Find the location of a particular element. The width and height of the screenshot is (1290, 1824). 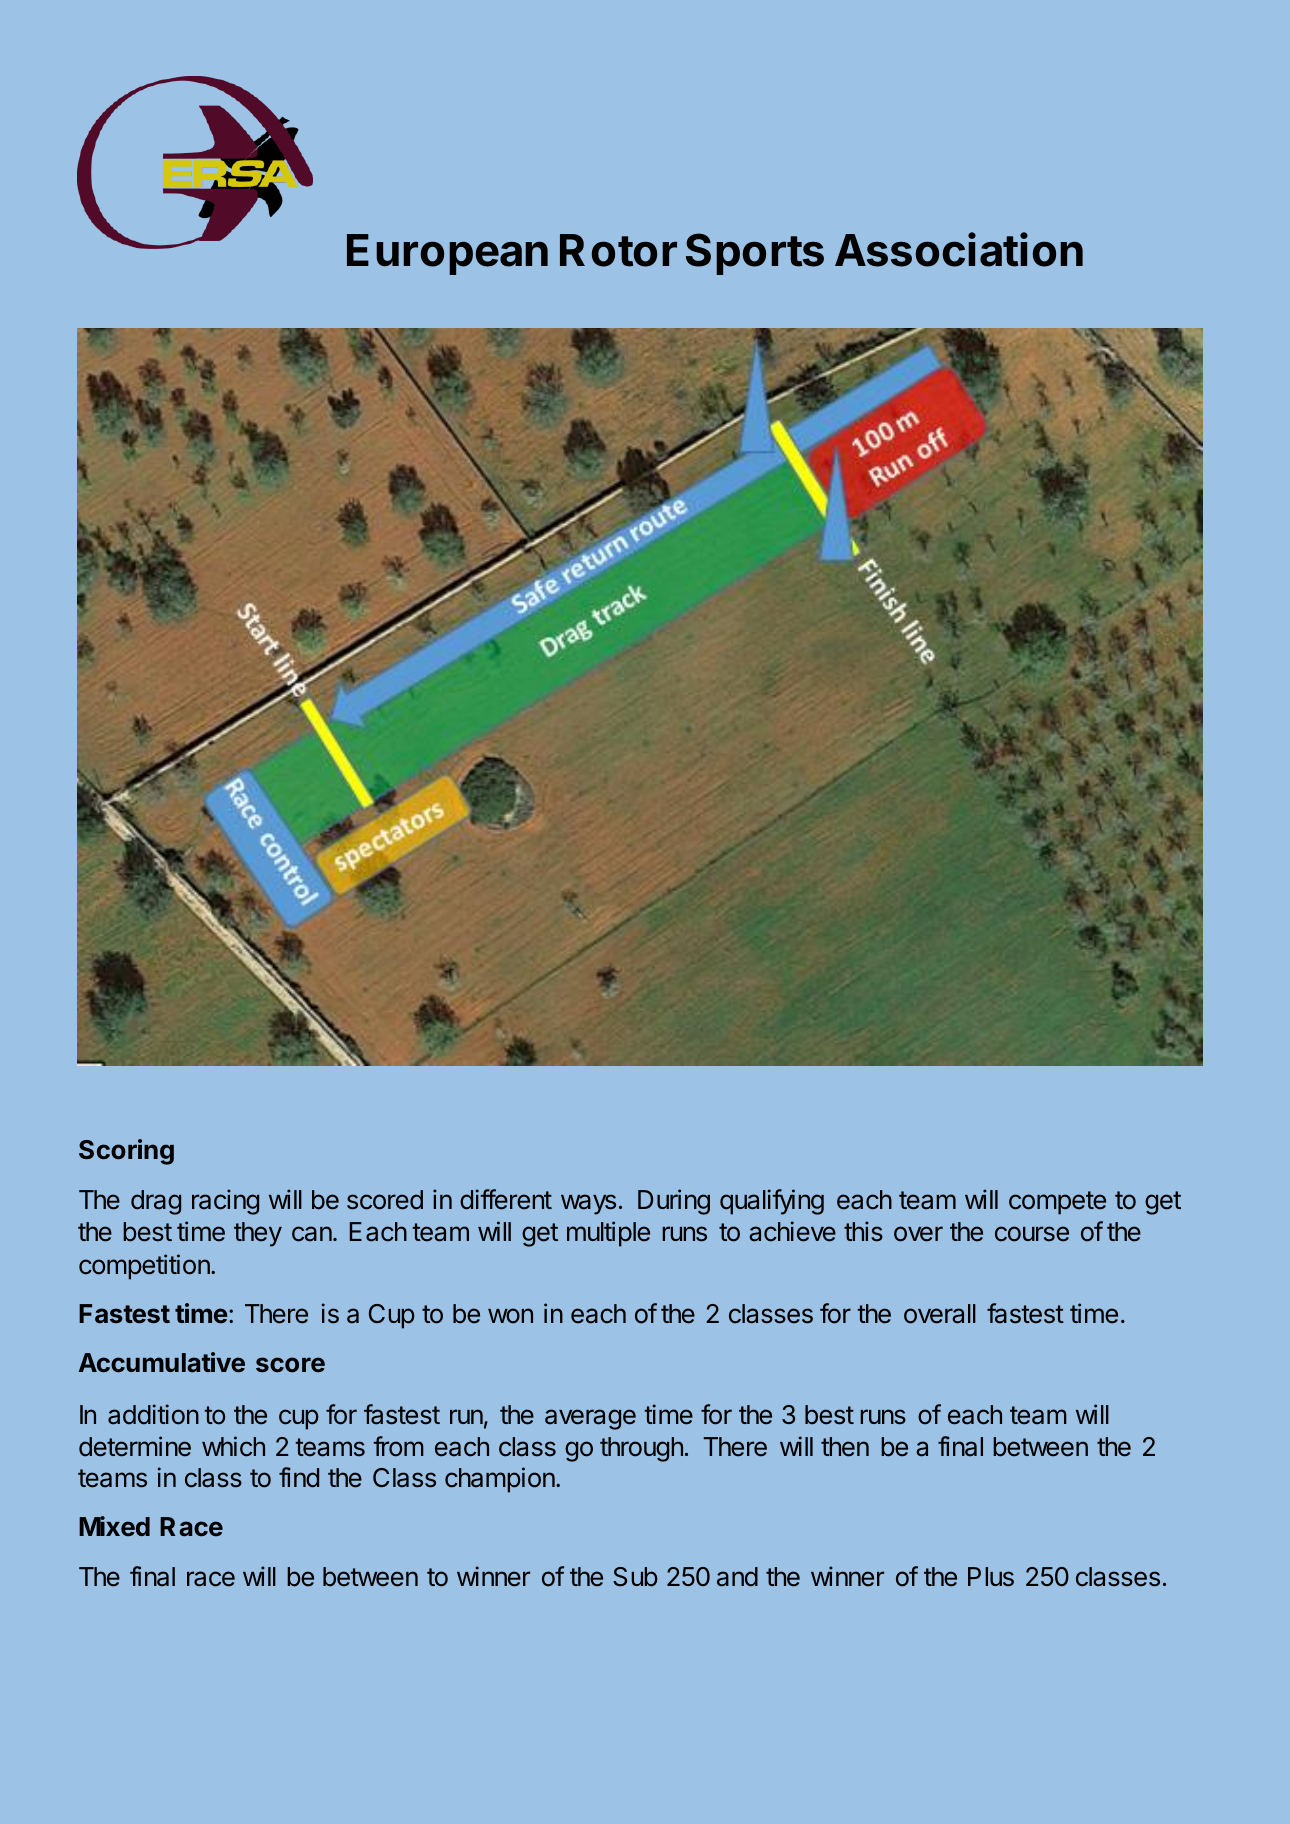

Rotor is located at coordinates (618, 250).
